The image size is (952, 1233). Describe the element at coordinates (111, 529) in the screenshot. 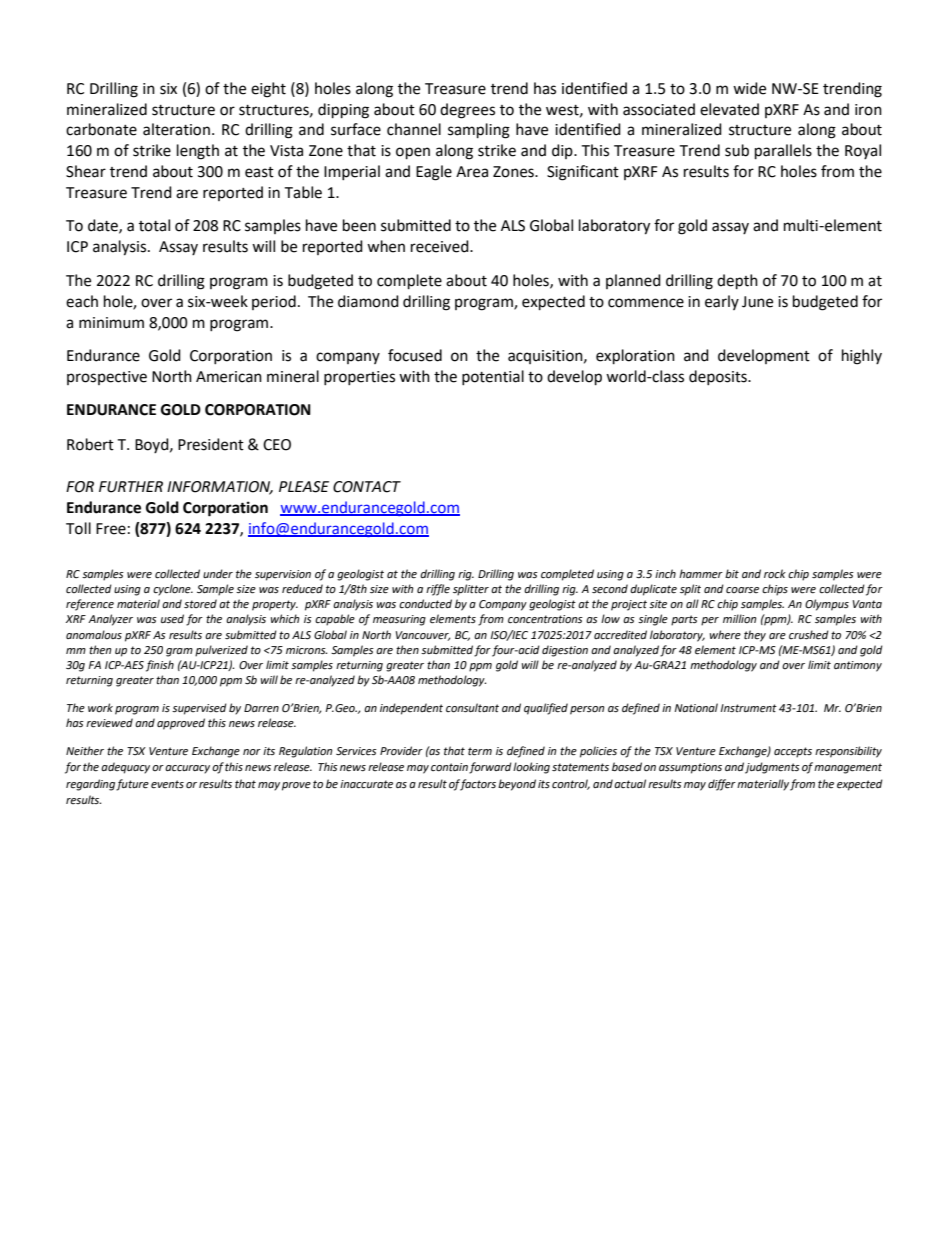

I see `Free` at that location.
